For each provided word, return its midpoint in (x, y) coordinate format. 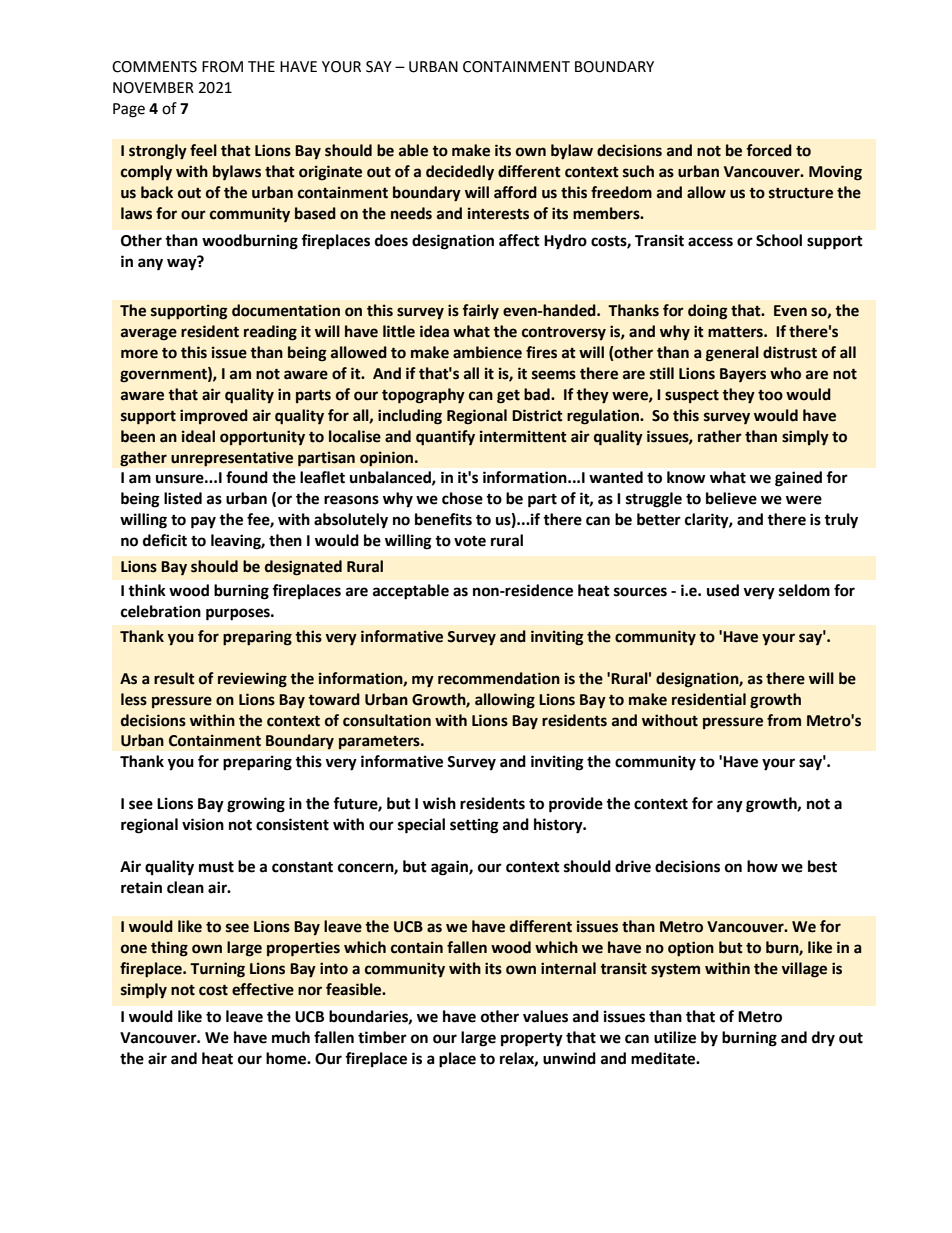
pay (203, 522)
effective (263, 989)
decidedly (460, 173)
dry (823, 1039)
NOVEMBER (153, 88)
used (723, 590)
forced (769, 150)
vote (470, 541)
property (532, 1040)
